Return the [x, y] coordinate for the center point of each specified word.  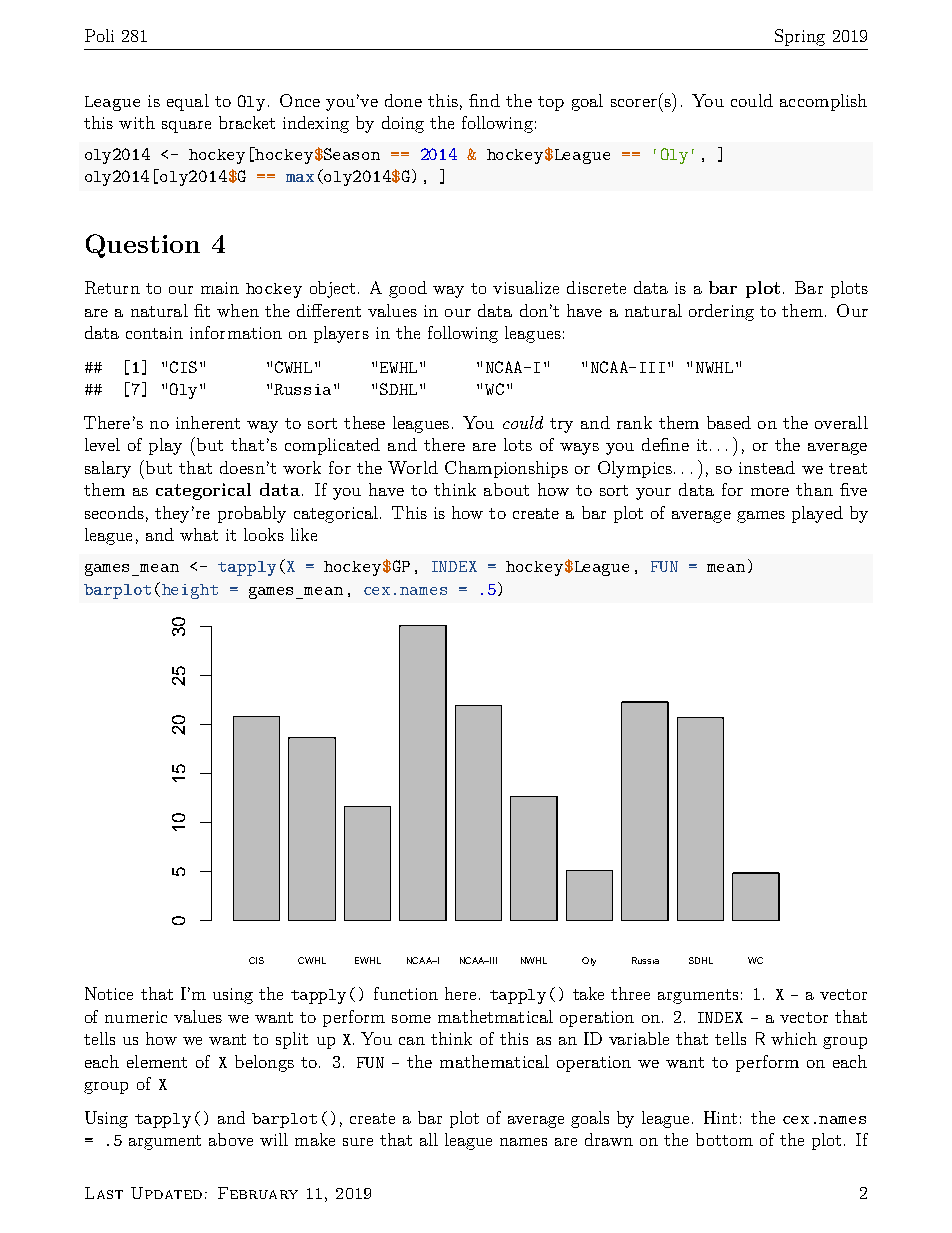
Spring [800, 37]
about [506, 489]
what [199, 534]
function [406, 993]
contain [154, 333]
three [630, 993]
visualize [526, 287]
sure [358, 1142]
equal [188, 102]
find [484, 100]
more [770, 492]
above [231, 1139]
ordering [721, 312]
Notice [109, 993]
